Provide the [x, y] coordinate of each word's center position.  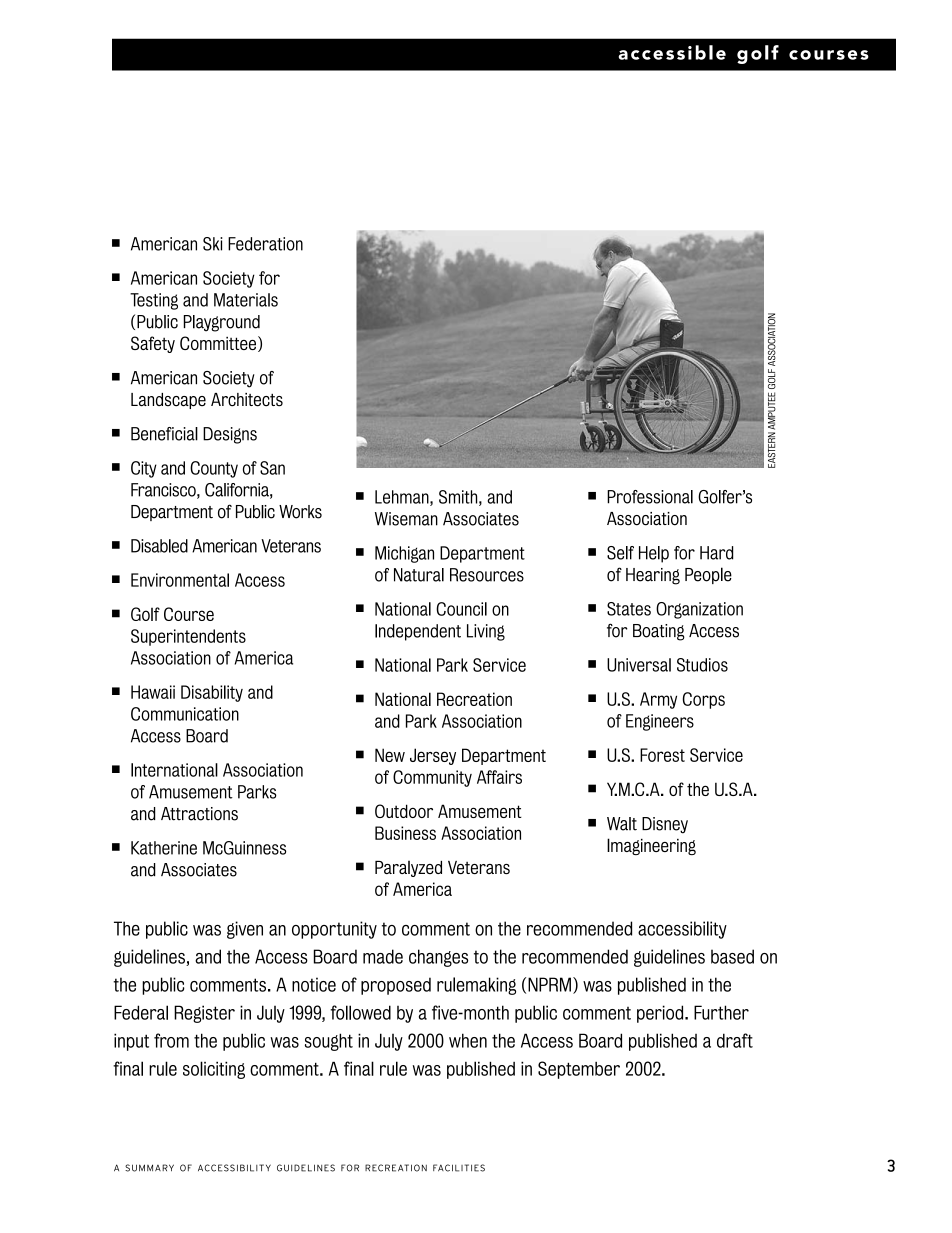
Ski [213, 244]
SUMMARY [149, 1168]
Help [654, 554]
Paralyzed [408, 869]
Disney [665, 825]
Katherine [164, 848]
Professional [650, 497]
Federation [265, 244]
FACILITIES [459, 1168]
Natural [419, 575]
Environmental [180, 580]
